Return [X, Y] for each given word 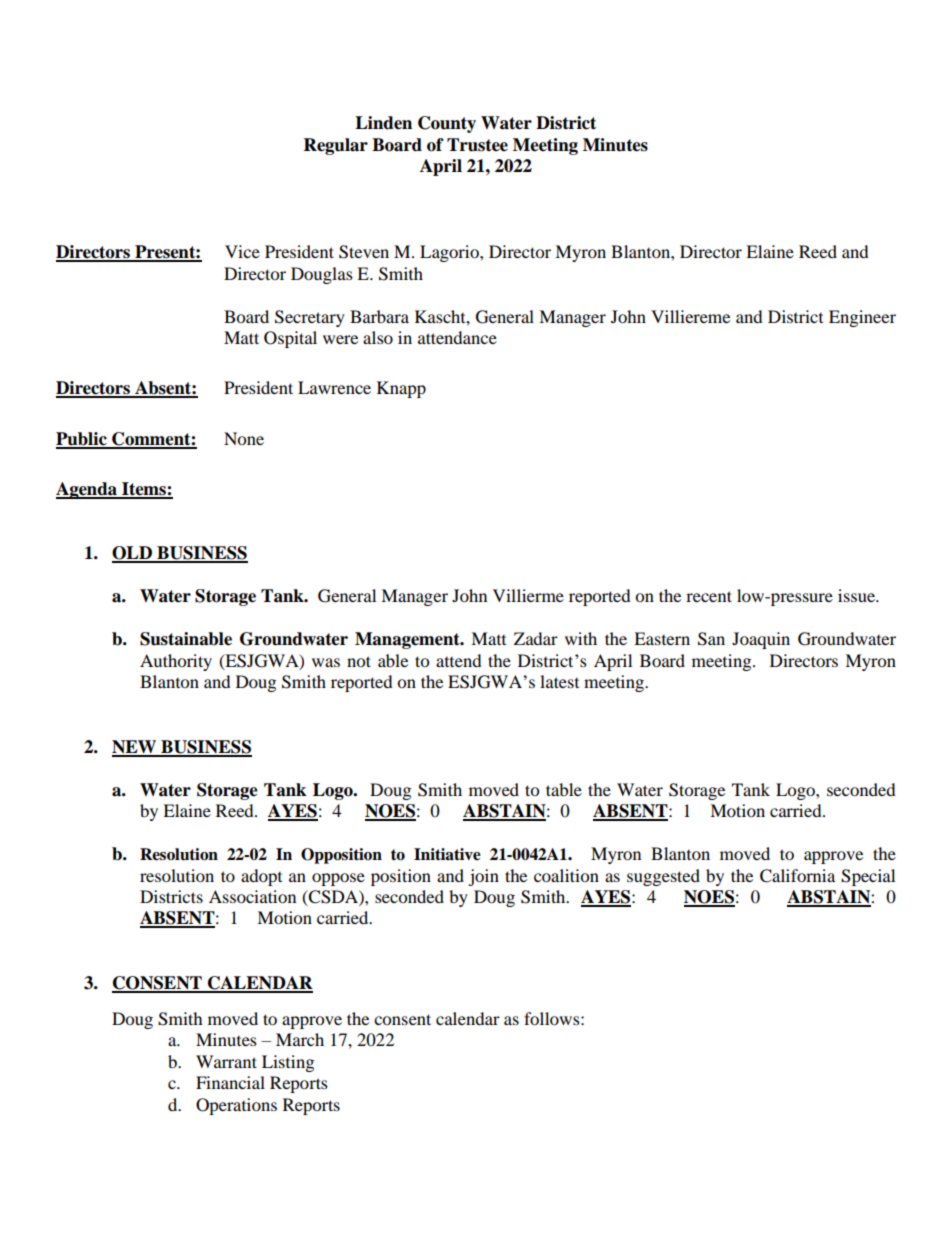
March [300, 1039]
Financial [230, 1082]
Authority [176, 662]
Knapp [401, 389]
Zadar [536, 638]
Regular [336, 146]
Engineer [862, 318]
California [797, 876]
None [244, 438]
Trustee [477, 145]
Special [868, 877]
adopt [261, 877]
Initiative [447, 854]
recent [709, 596]
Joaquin [761, 640]
